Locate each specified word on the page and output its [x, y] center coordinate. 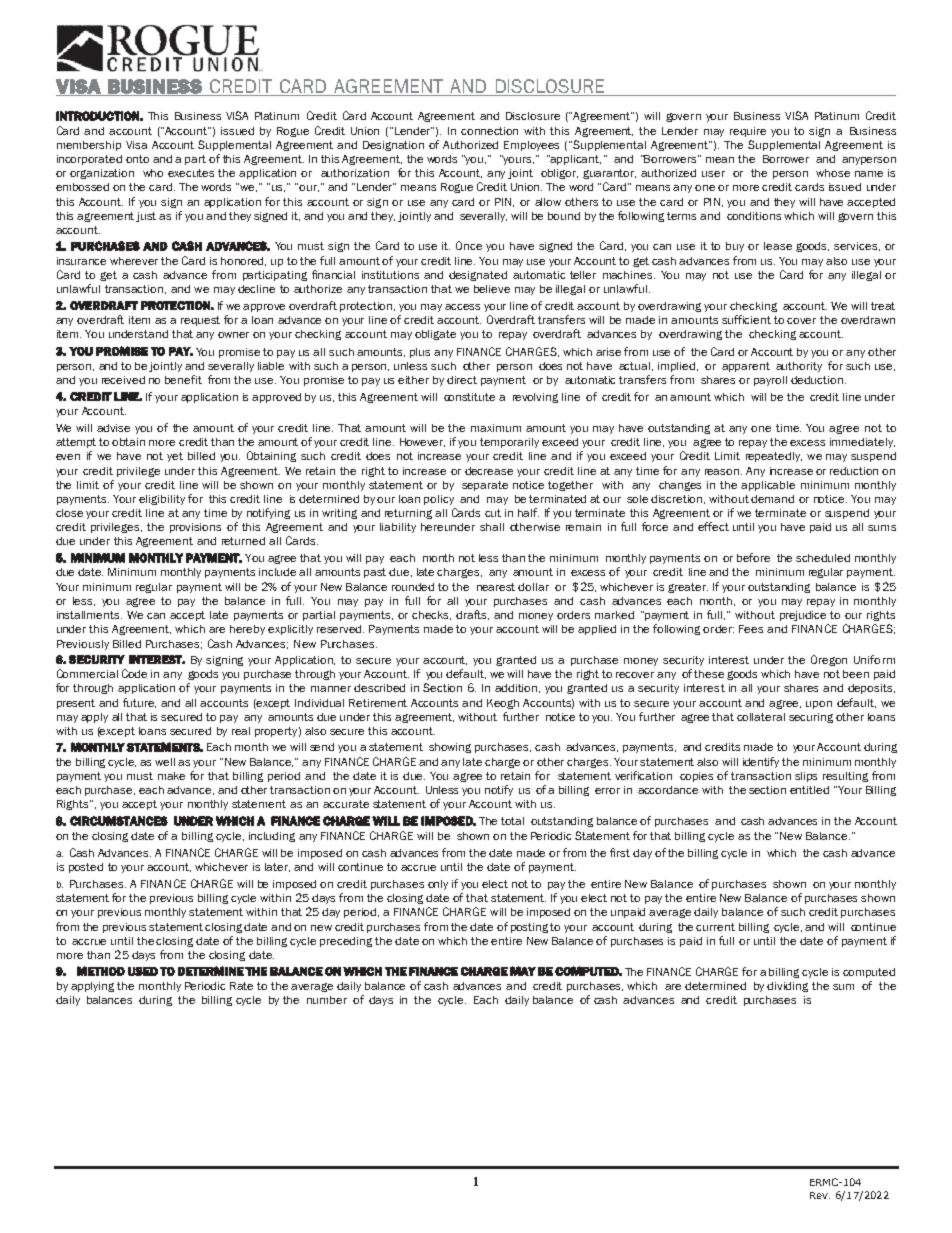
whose [833, 173]
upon [819, 705]
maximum [496, 428]
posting [529, 928]
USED [143, 971]
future [139, 703]
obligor [559, 174]
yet [175, 457]
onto [137, 159]
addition [517, 688]
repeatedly [774, 457]
